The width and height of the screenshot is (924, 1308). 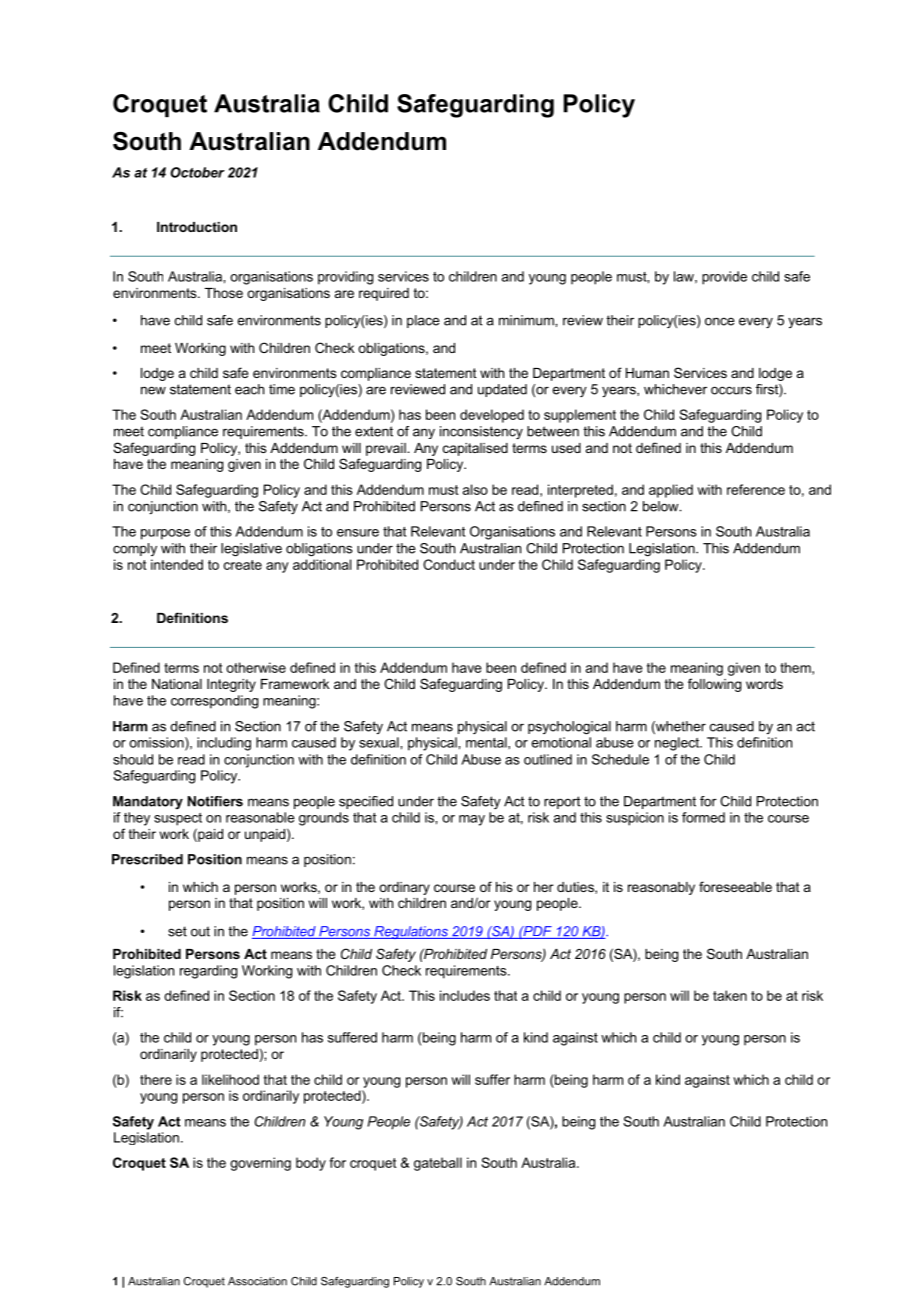 I want to click on mental, so click(x=487, y=742).
